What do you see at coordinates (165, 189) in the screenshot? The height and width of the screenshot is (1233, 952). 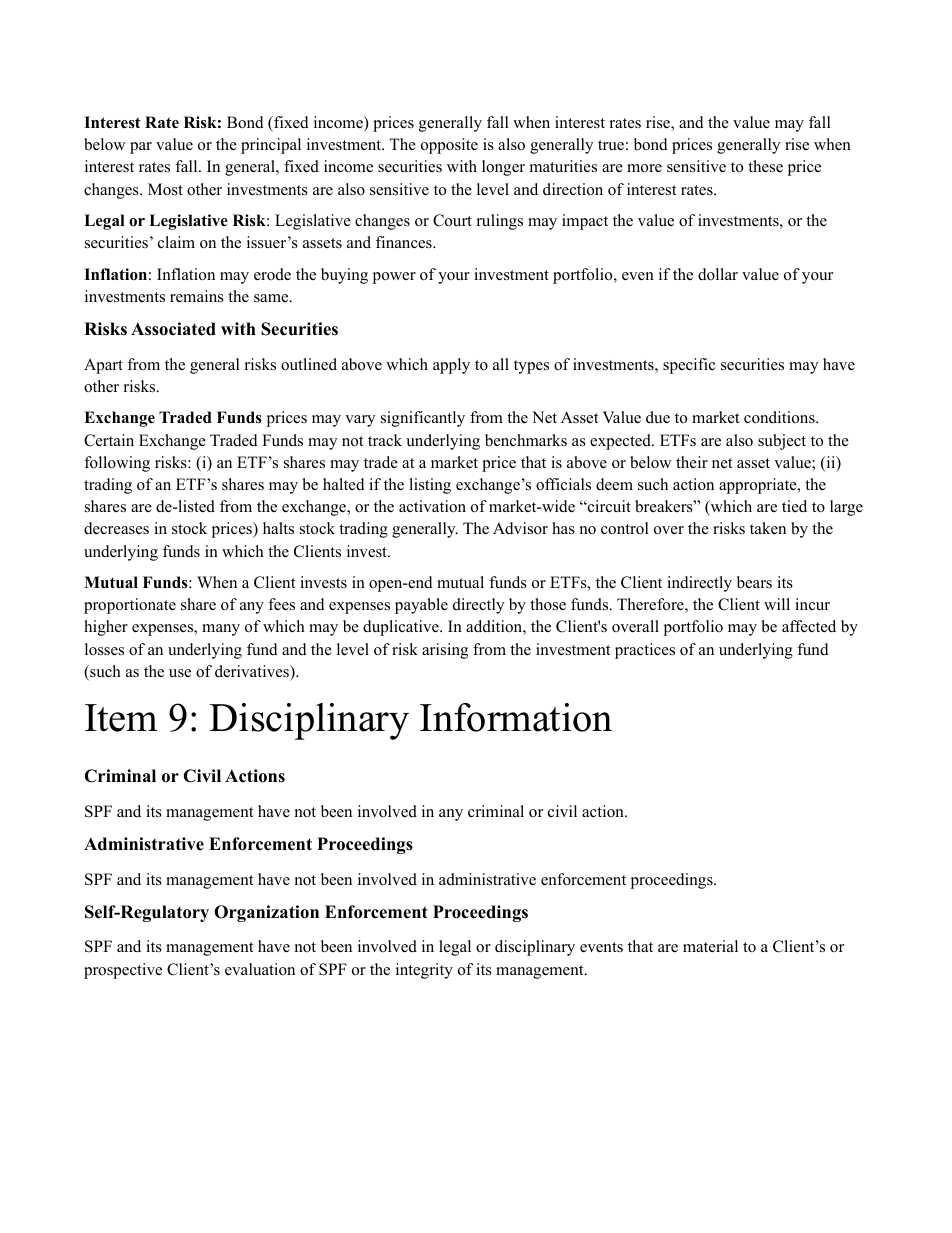 I see `Most` at bounding box center [165, 189].
